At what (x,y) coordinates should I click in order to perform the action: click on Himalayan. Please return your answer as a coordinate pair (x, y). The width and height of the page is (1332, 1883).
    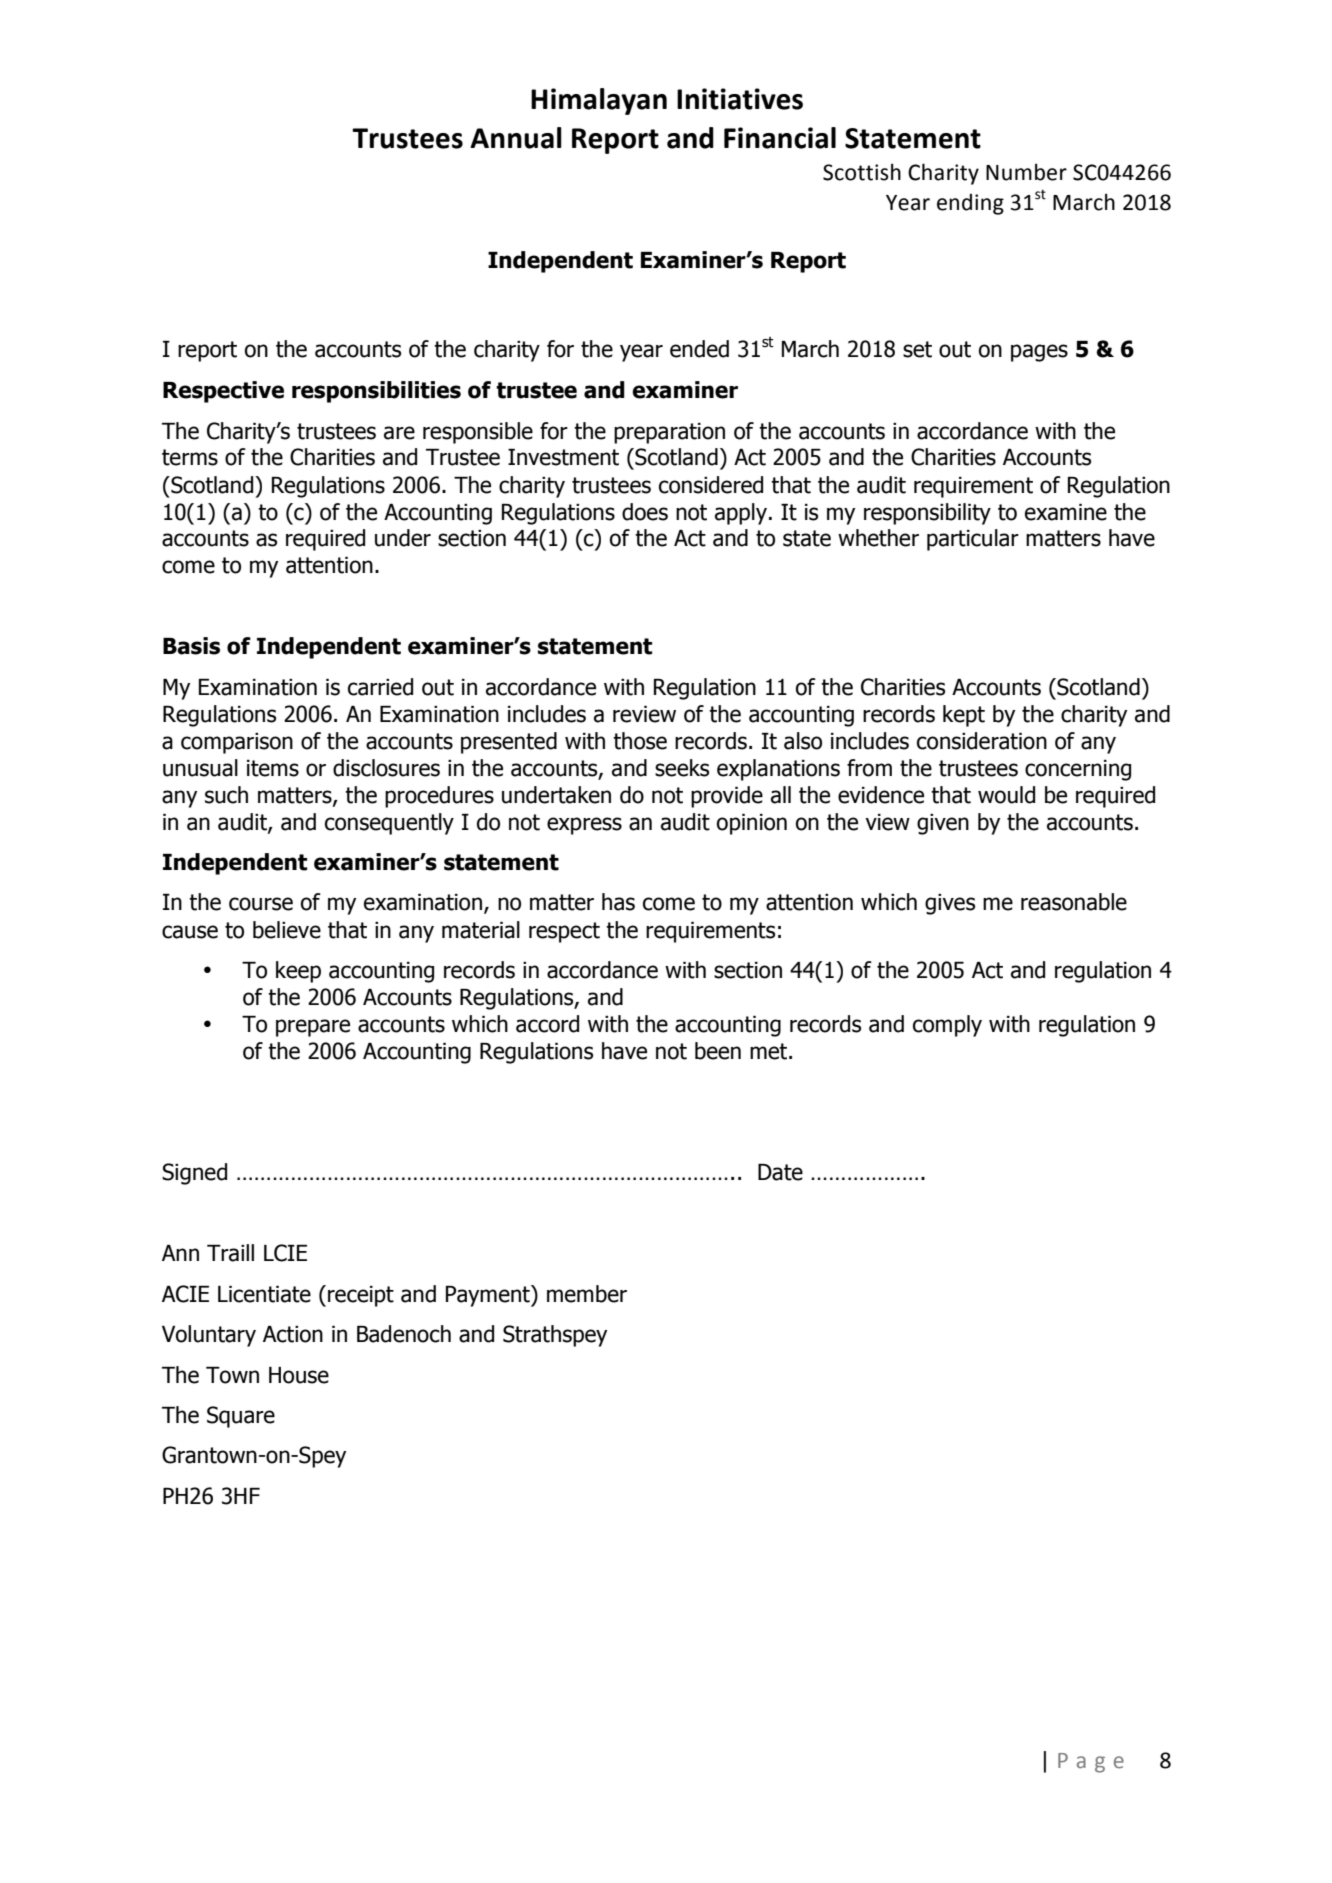
    Looking at the image, I should click on (599, 101).
